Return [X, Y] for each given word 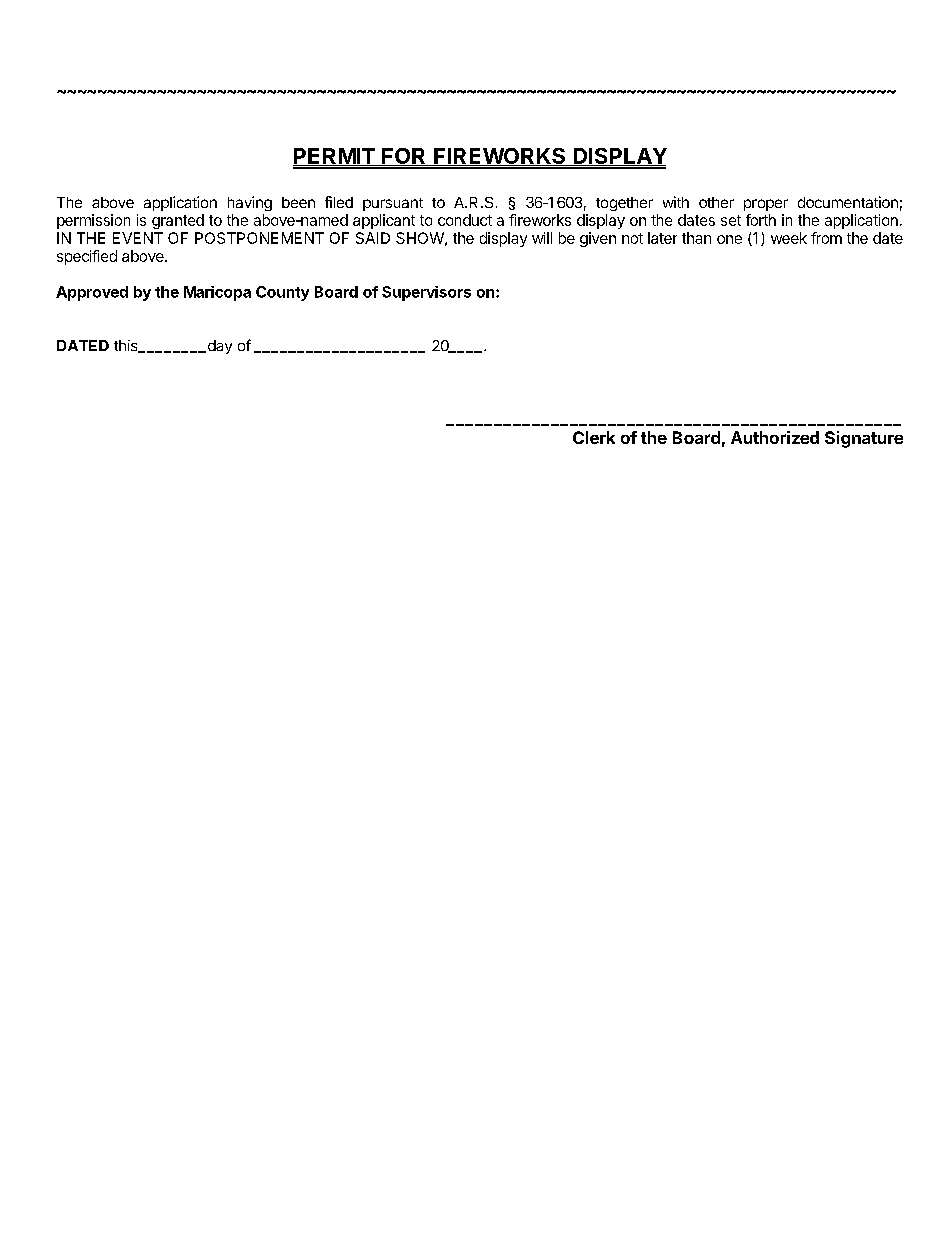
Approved [92, 293]
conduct [465, 220]
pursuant [393, 204]
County [282, 293]
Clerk [594, 437]
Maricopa [217, 293]
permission [93, 221]
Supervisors [426, 293]
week [789, 238]
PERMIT [335, 157]
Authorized [775, 437]
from [826, 238]
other [716, 202]
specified [87, 257]
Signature [864, 439]
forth [761, 220]
